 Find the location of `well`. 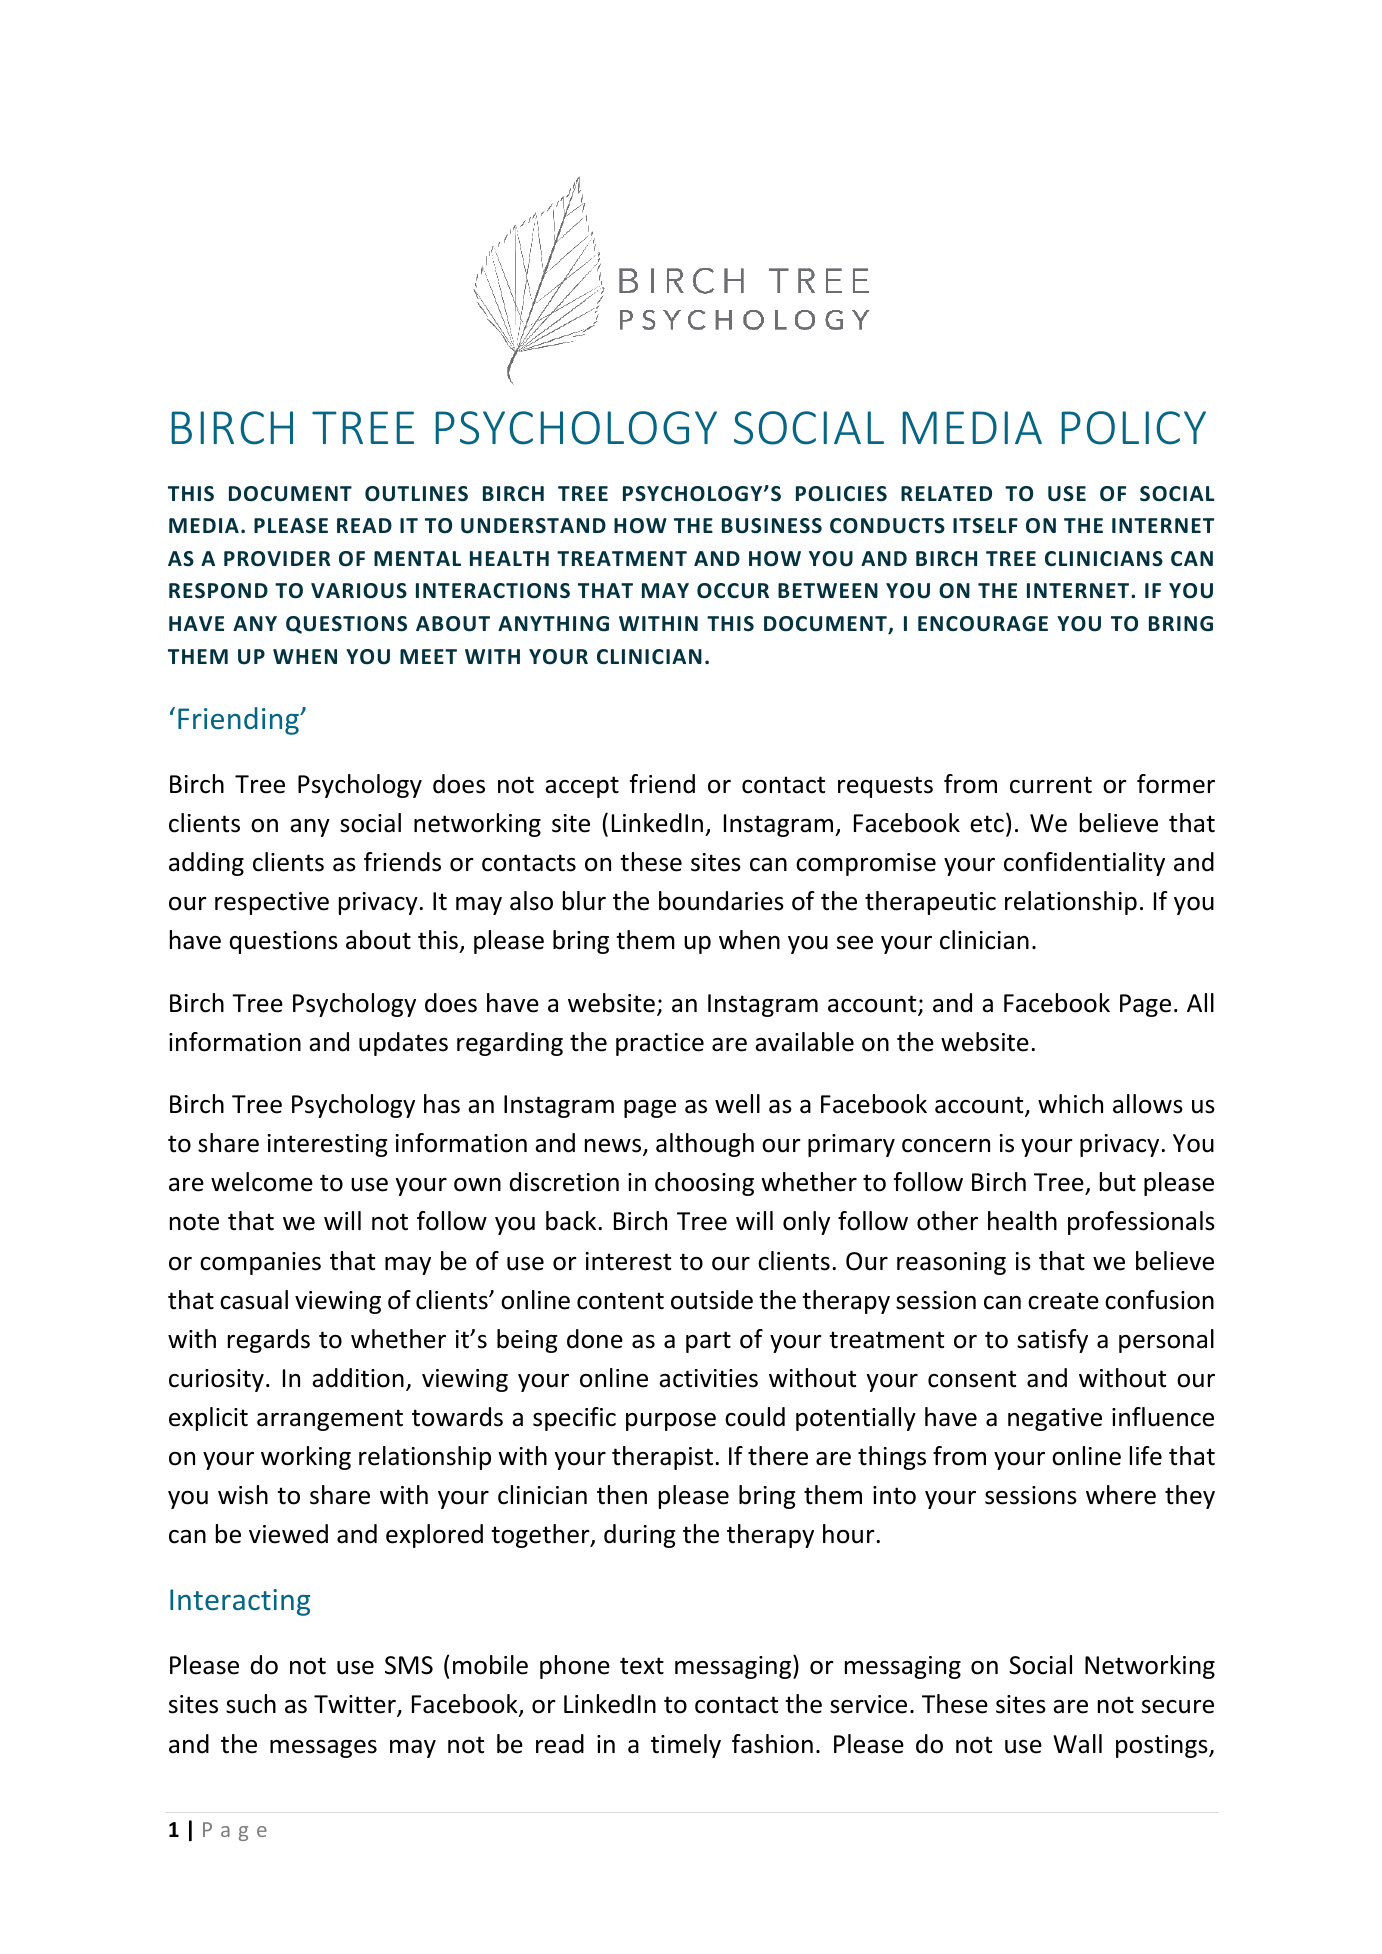

well is located at coordinates (737, 1104).
